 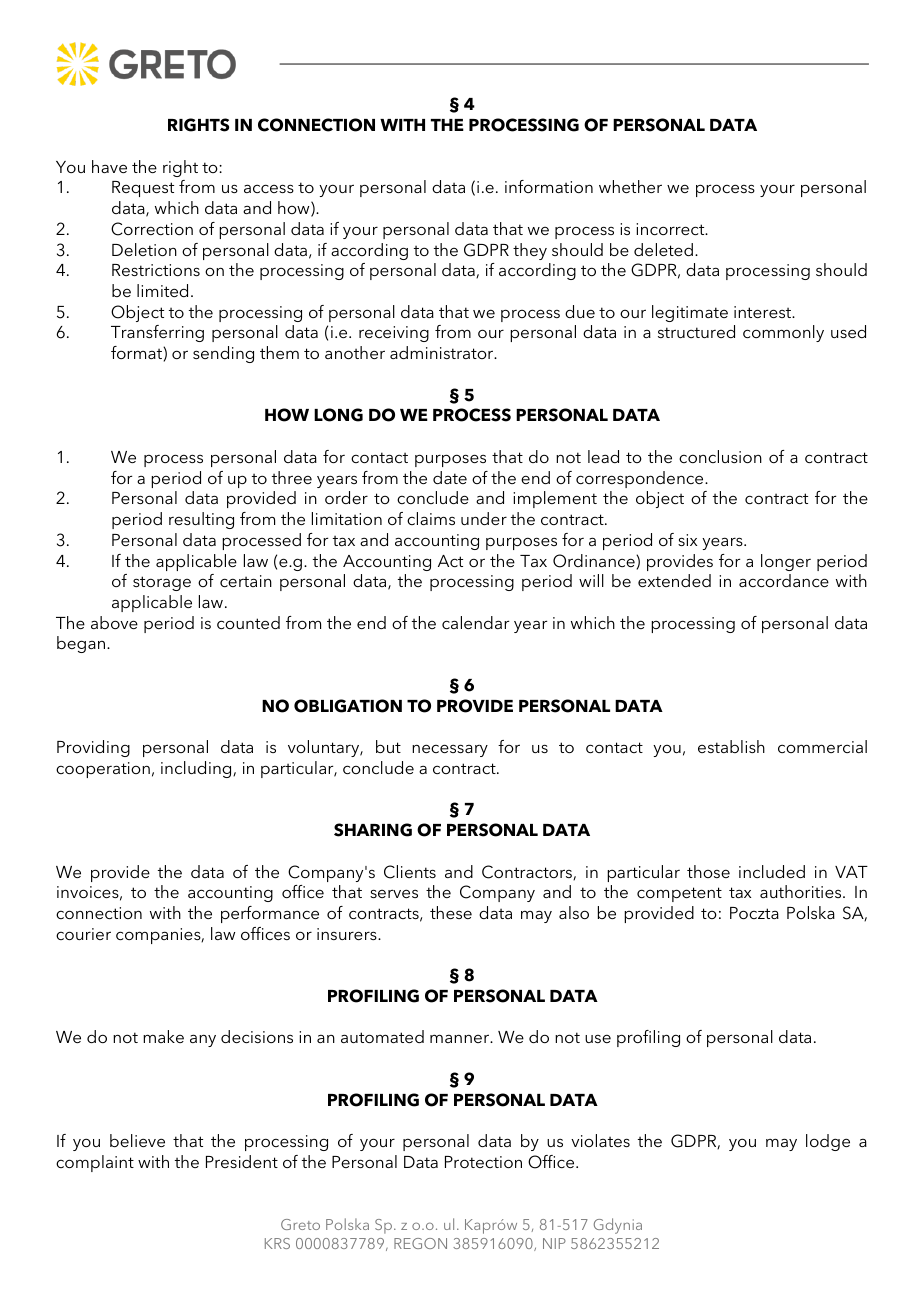 I want to click on including, so click(x=197, y=769).
